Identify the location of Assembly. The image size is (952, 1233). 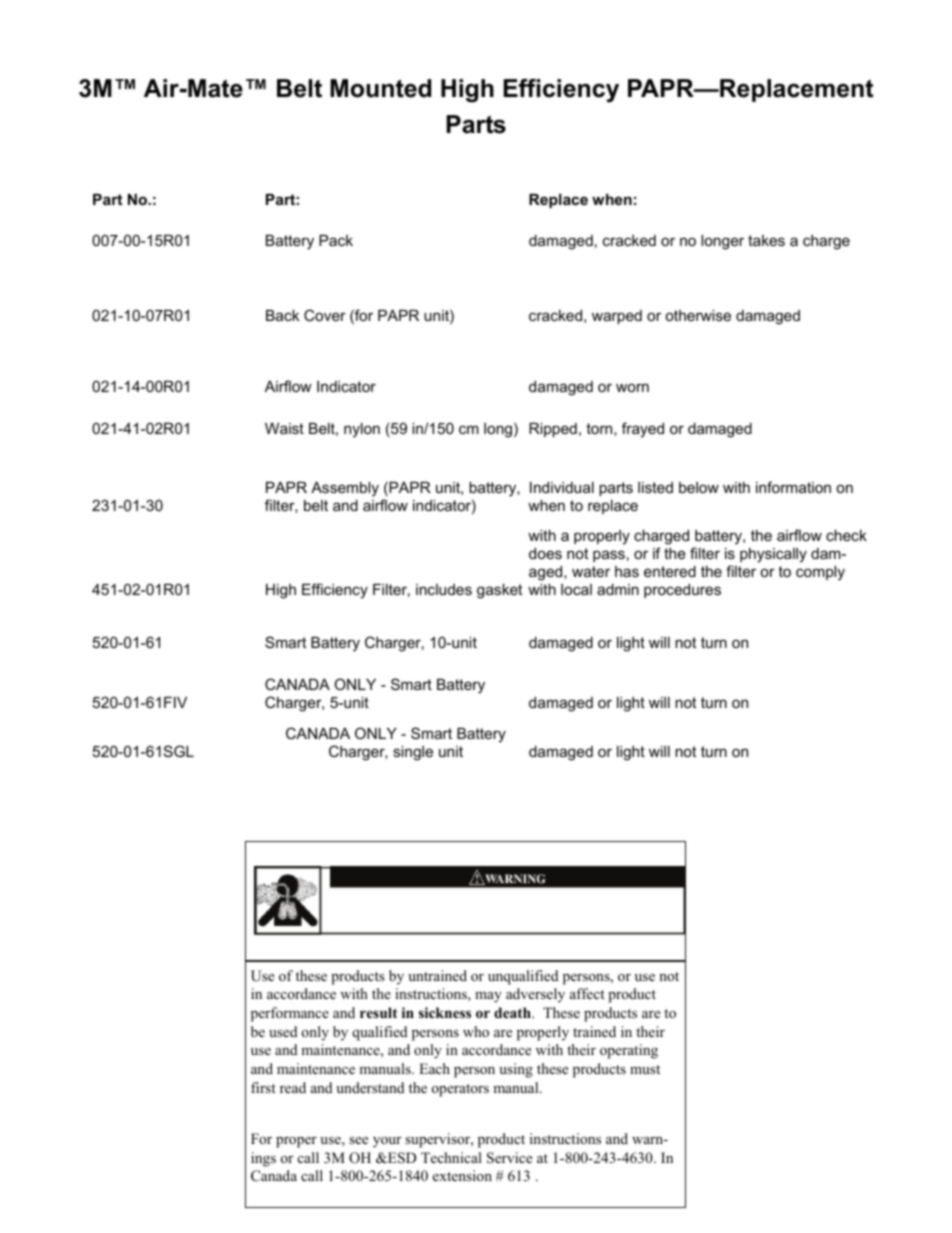
(345, 489).
